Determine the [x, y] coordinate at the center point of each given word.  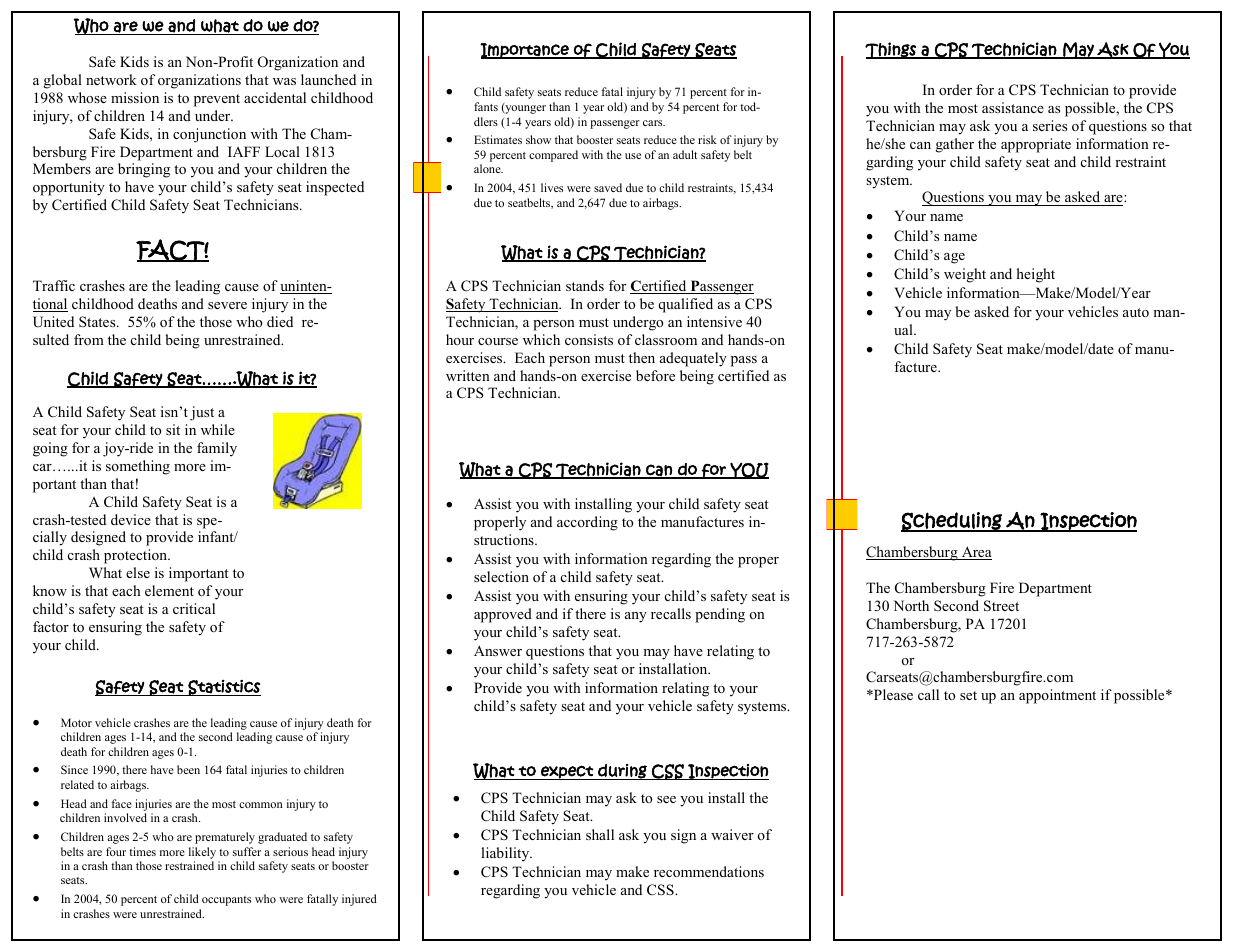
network [111, 79]
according [587, 523]
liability [506, 854]
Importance [525, 51]
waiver [732, 834]
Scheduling [952, 522]
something [138, 467]
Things [892, 50]
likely [202, 853]
